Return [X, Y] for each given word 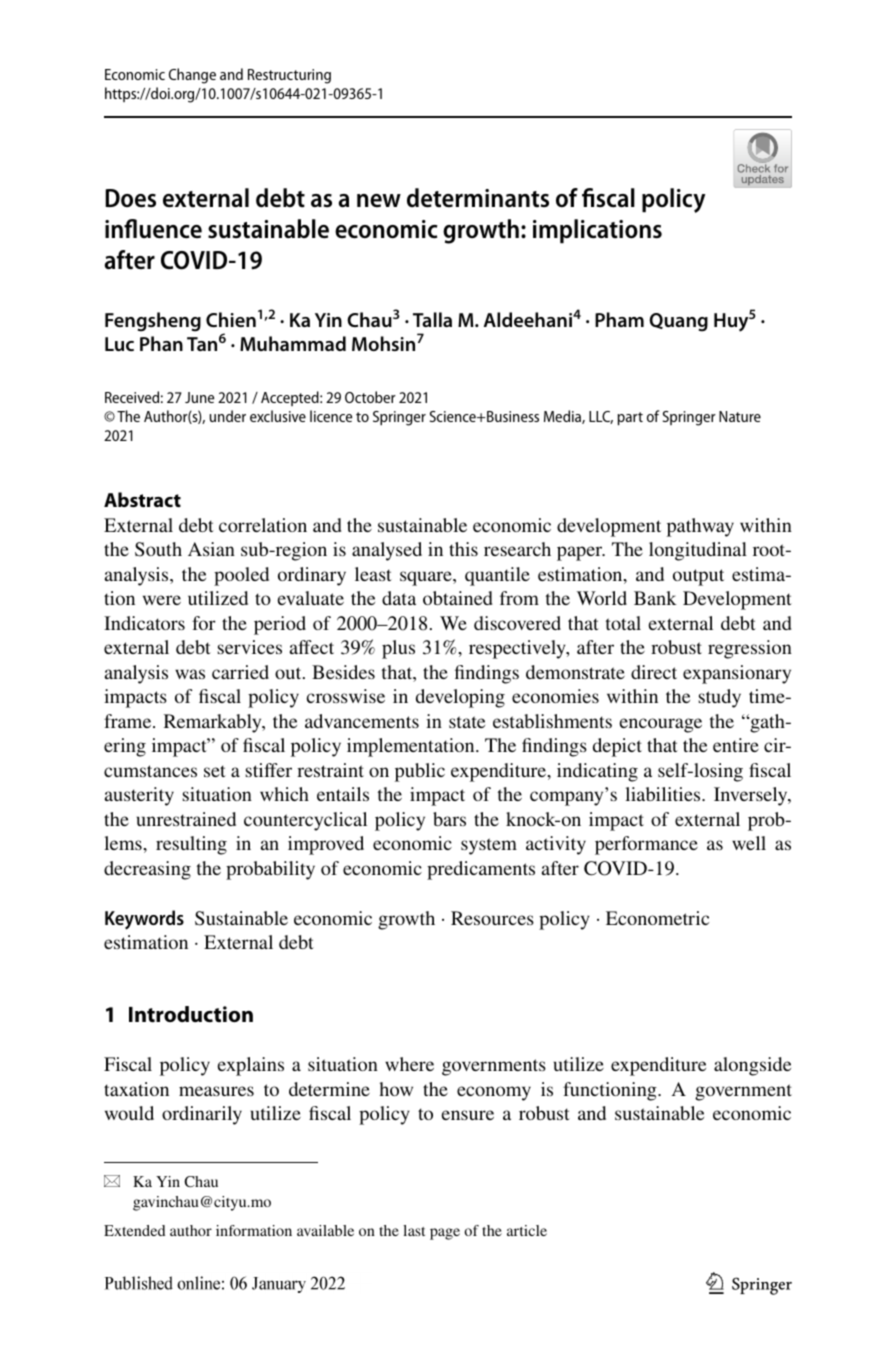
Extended [134, 1230]
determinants [478, 198]
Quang [678, 322]
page [445, 1234]
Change [192, 76]
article [527, 1230]
